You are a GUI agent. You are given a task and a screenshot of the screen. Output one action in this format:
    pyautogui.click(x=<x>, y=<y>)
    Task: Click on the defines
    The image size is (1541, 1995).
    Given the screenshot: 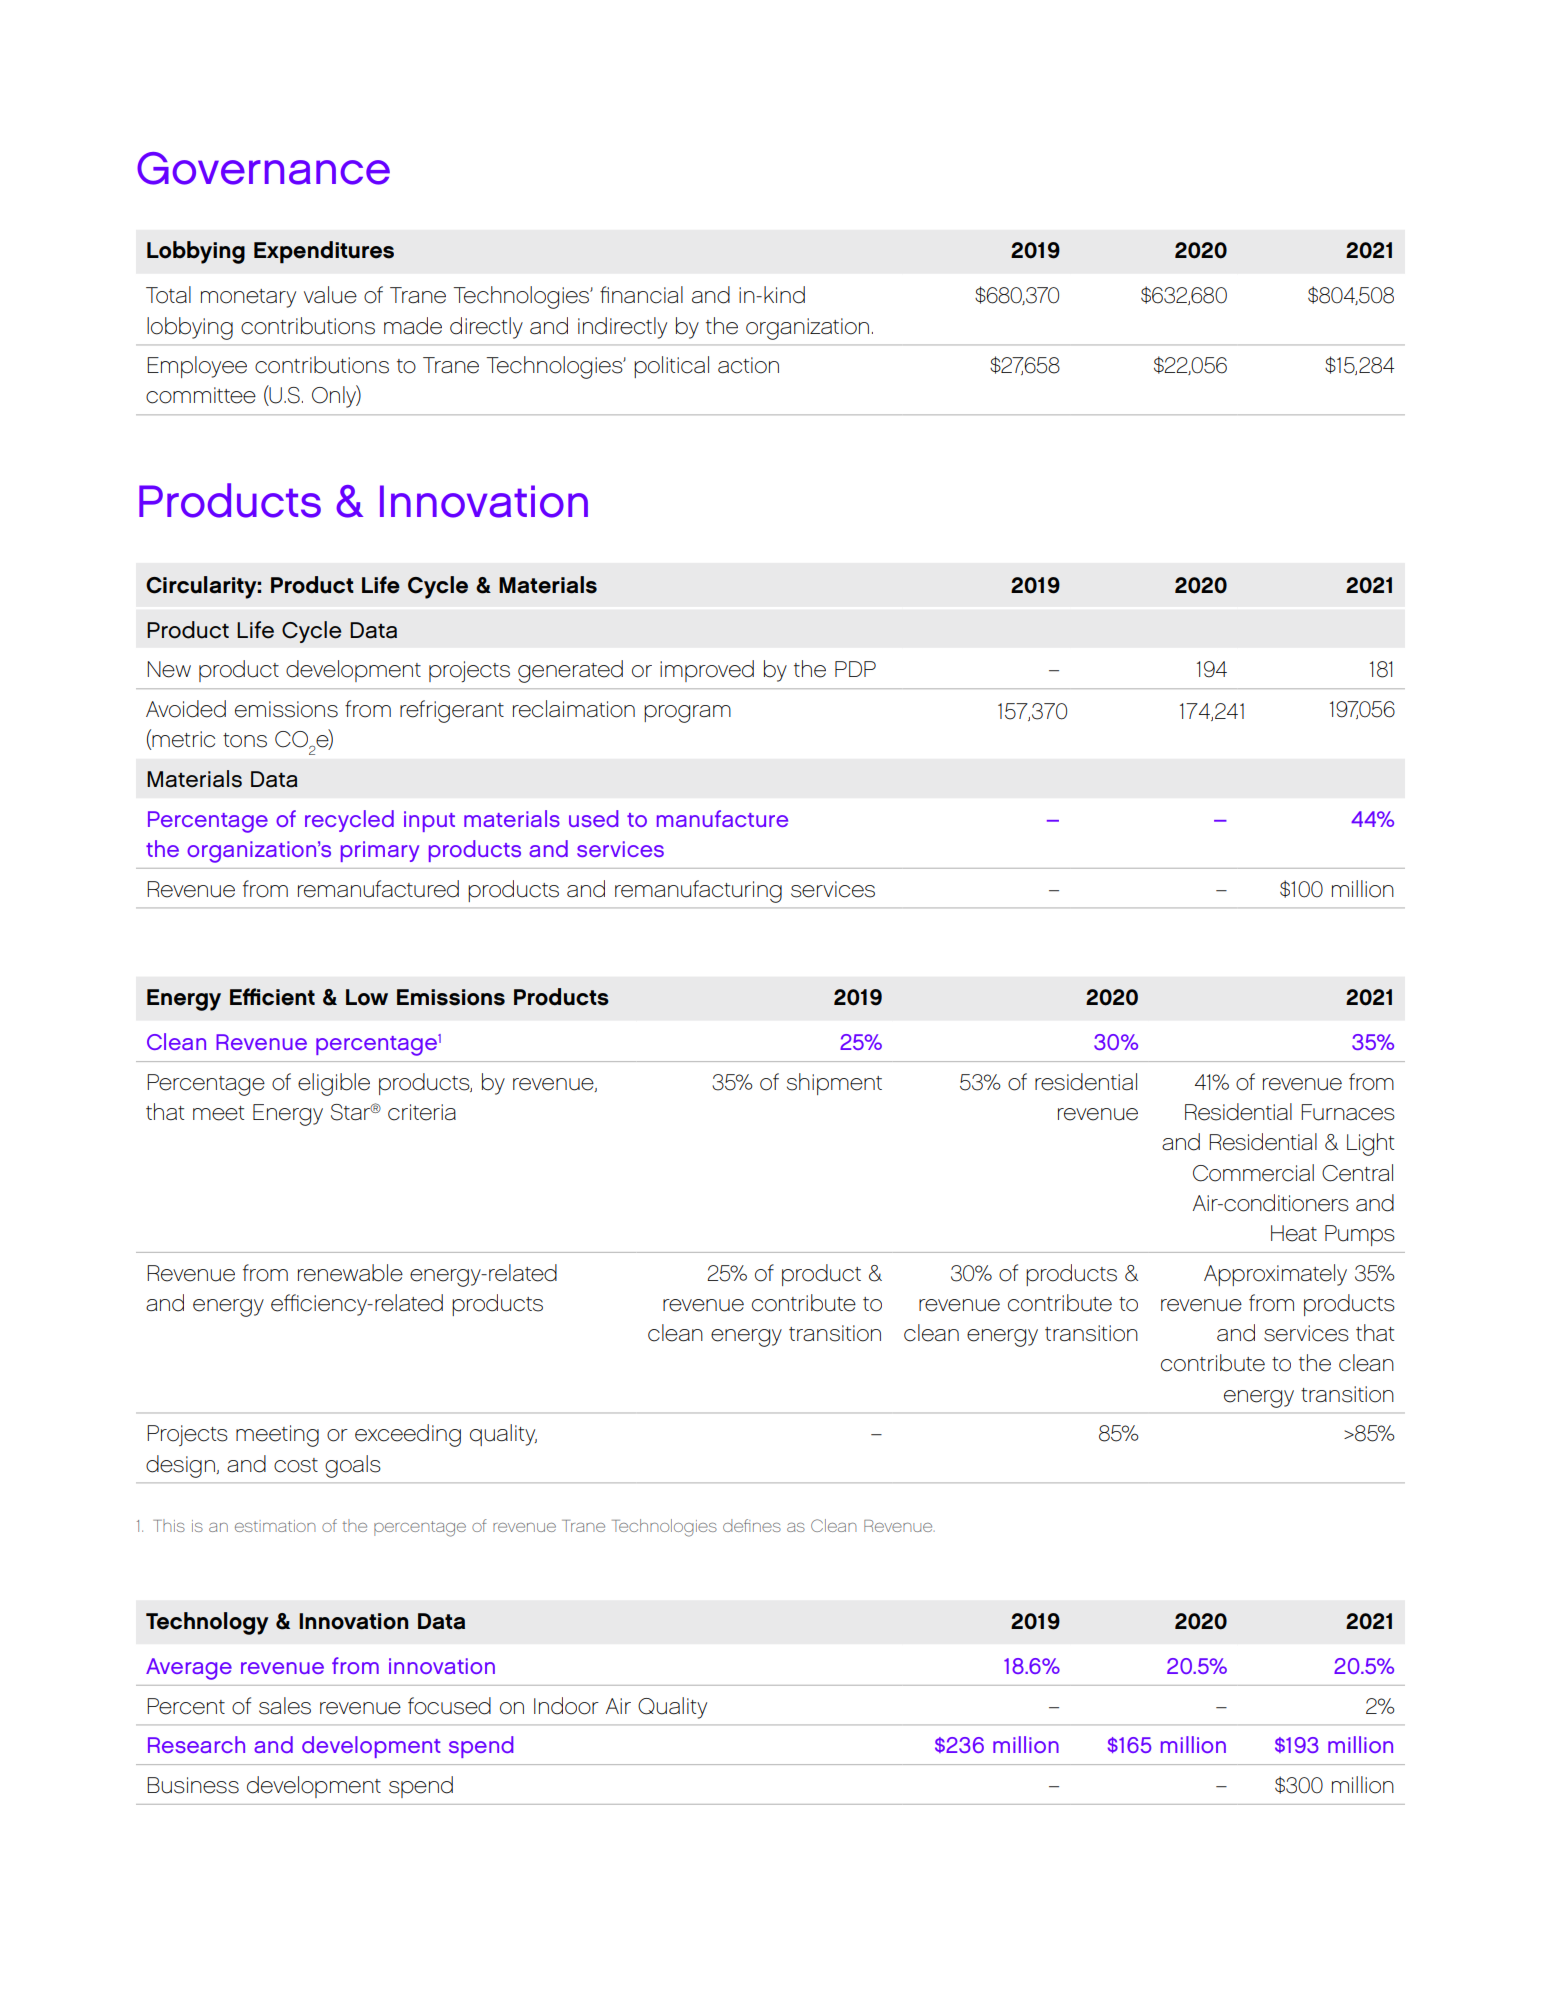 What is the action you would take?
    pyautogui.click(x=752, y=1525)
